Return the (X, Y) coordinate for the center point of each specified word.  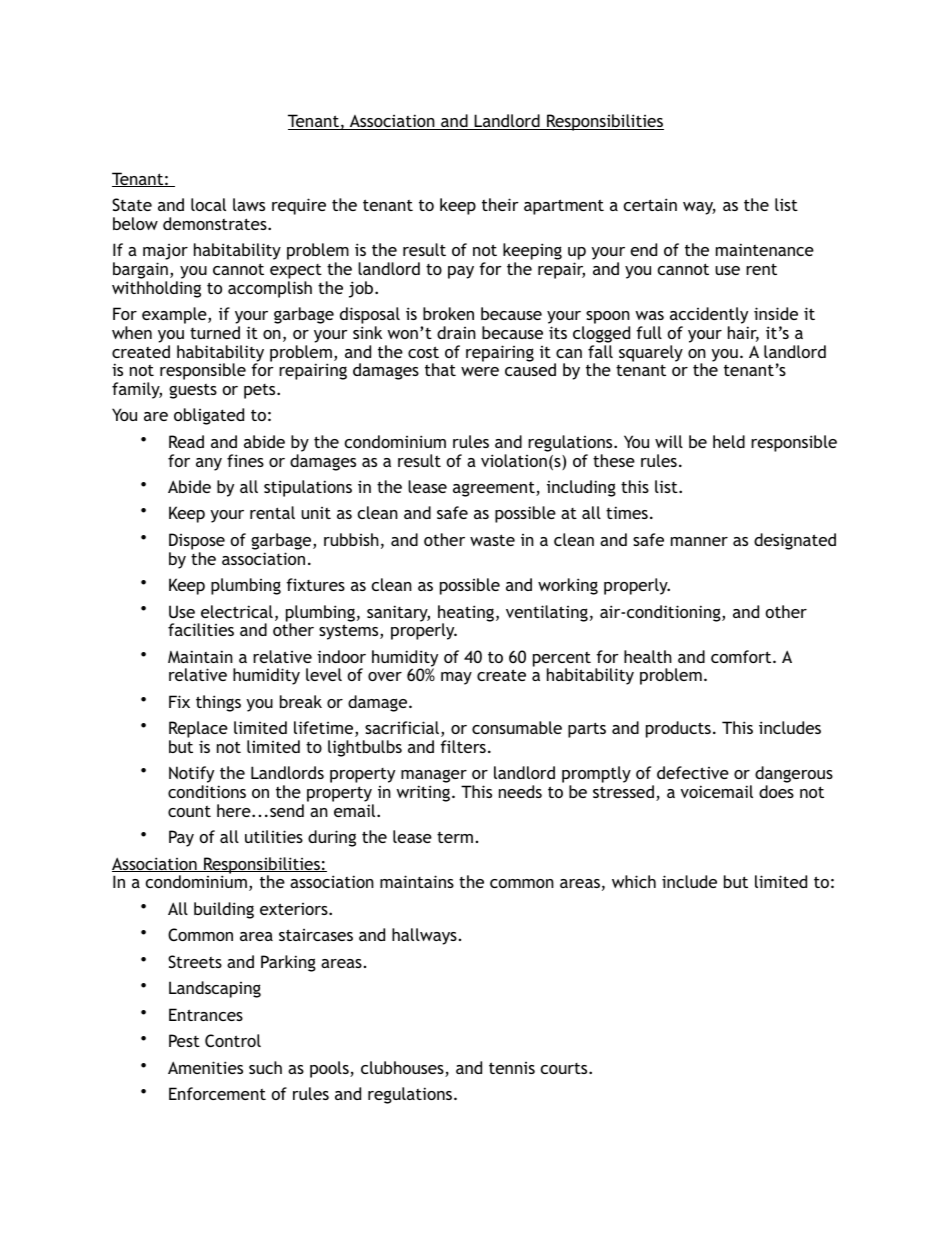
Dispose (197, 541)
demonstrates (216, 223)
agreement (495, 489)
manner (699, 541)
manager (435, 778)
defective (693, 772)
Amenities (205, 1067)
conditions (207, 791)
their (500, 204)
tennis (512, 1068)
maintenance (765, 249)
